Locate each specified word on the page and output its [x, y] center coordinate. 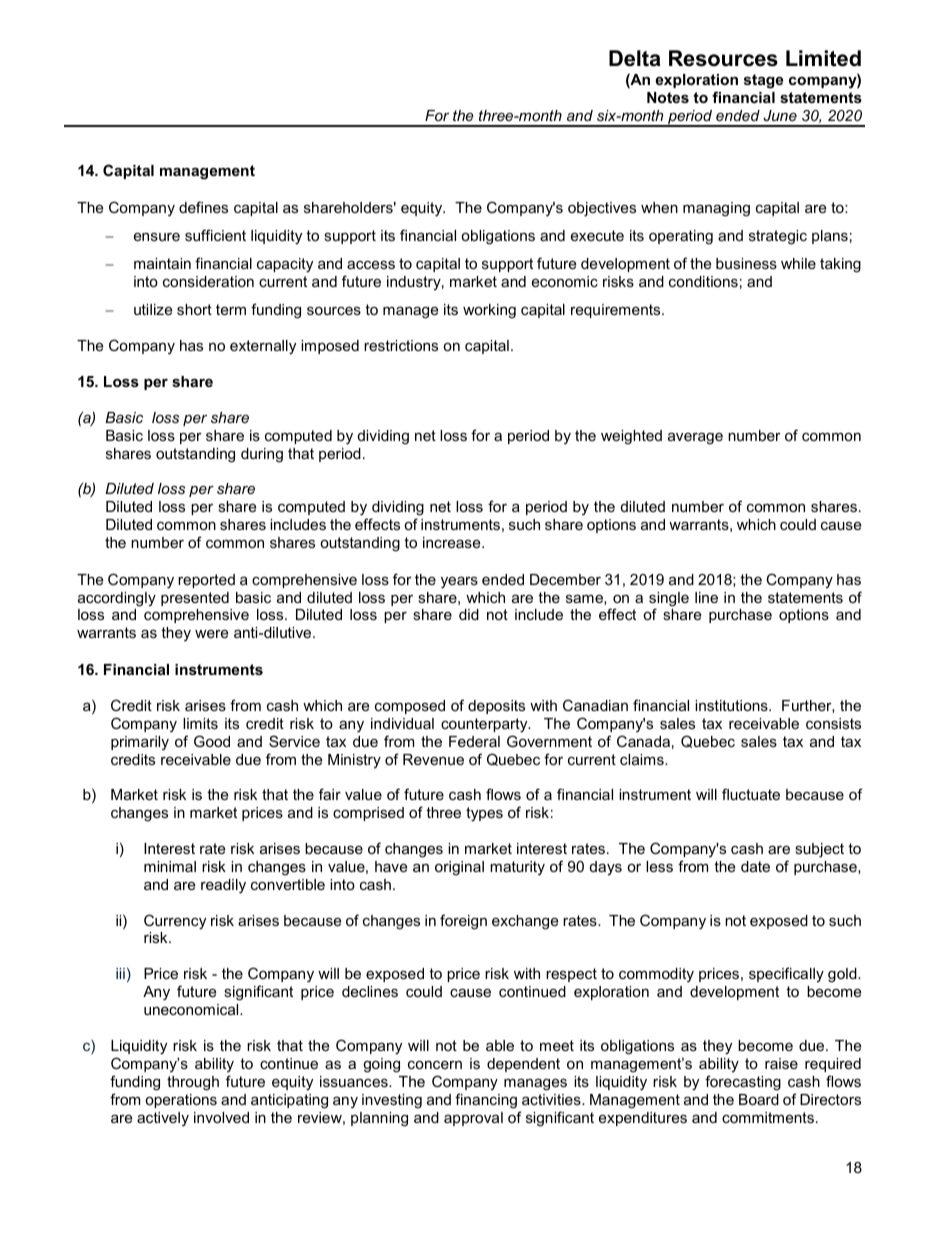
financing [486, 1101]
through [193, 1083]
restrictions [401, 345]
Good [212, 741]
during [262, 455]
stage [763, 81]
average [695, 438]
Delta [635, 58]
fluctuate [751, 794]
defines [203, 207]
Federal [474, 741]
